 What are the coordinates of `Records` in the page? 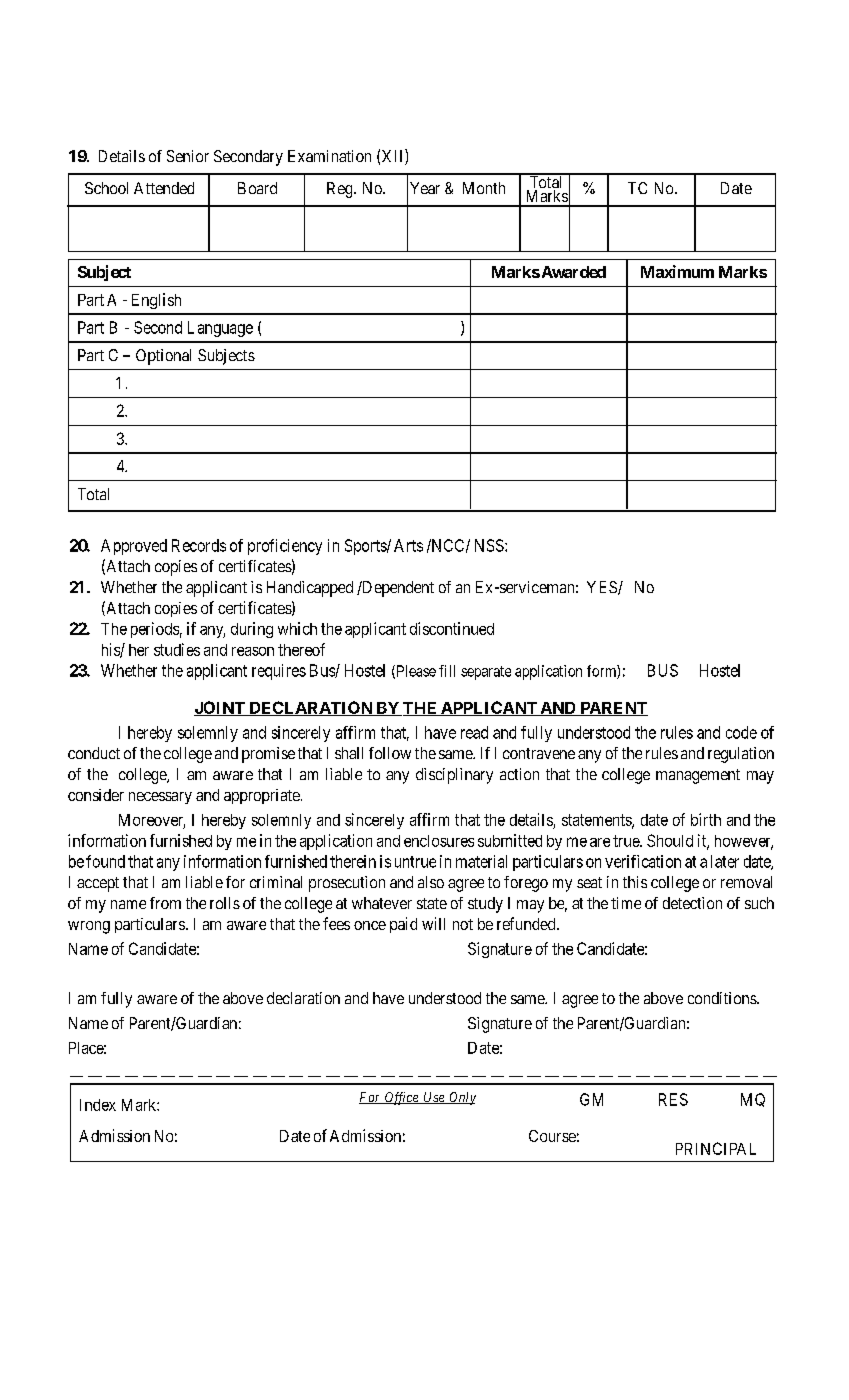 It's located at (199, 545).
